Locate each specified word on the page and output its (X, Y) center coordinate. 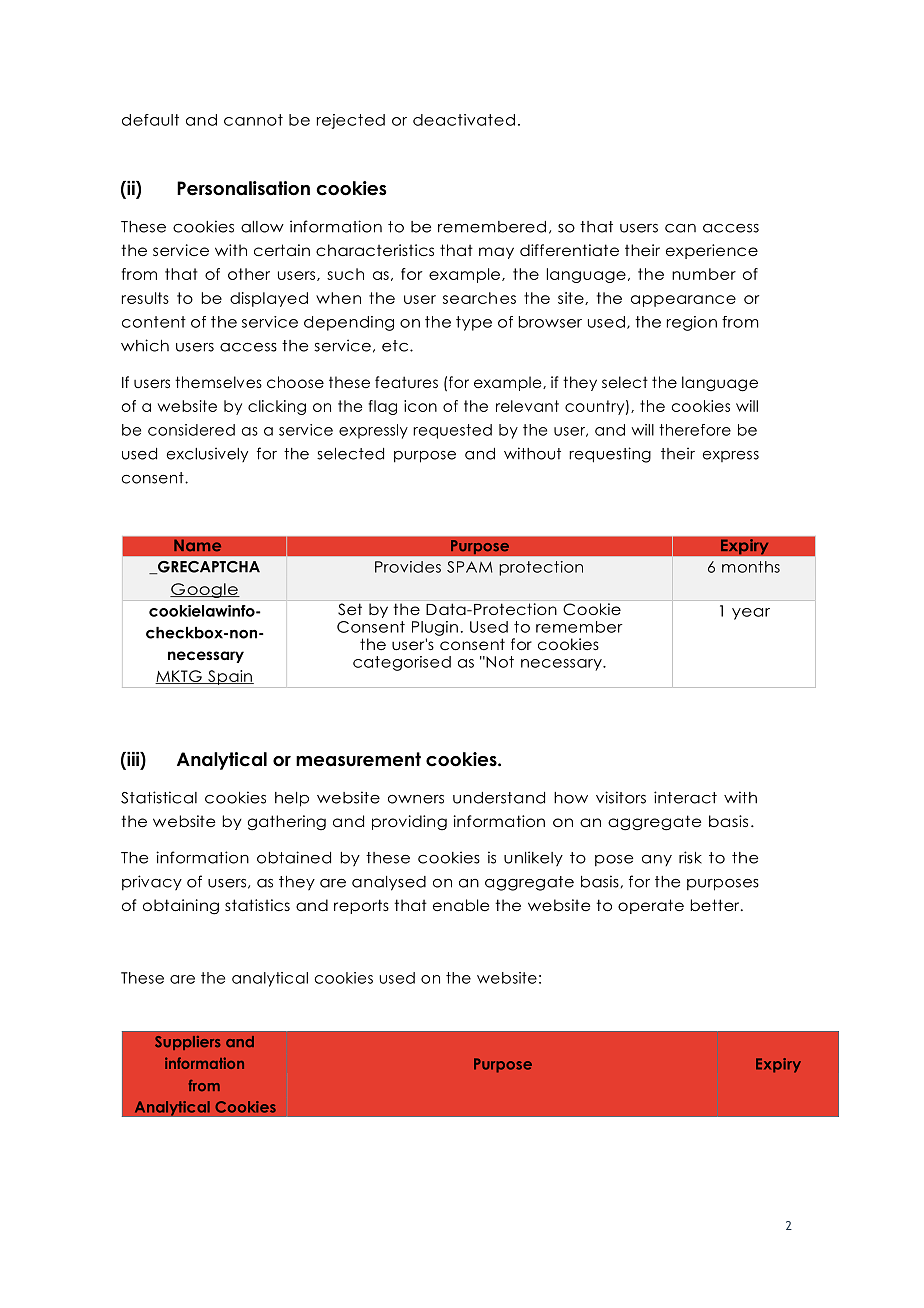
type (474, 323)
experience (712, 251)
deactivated (464, 120)
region (692, 323)
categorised (402, 663)
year (751, 614)
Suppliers (188, 1043)
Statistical (159, 797)
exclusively (207, 454)
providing (409, 823)
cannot (253, 120)
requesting (610, 455)
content (154, 322)
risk (690, 857)
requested (452, 431)
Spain (230, 677)
